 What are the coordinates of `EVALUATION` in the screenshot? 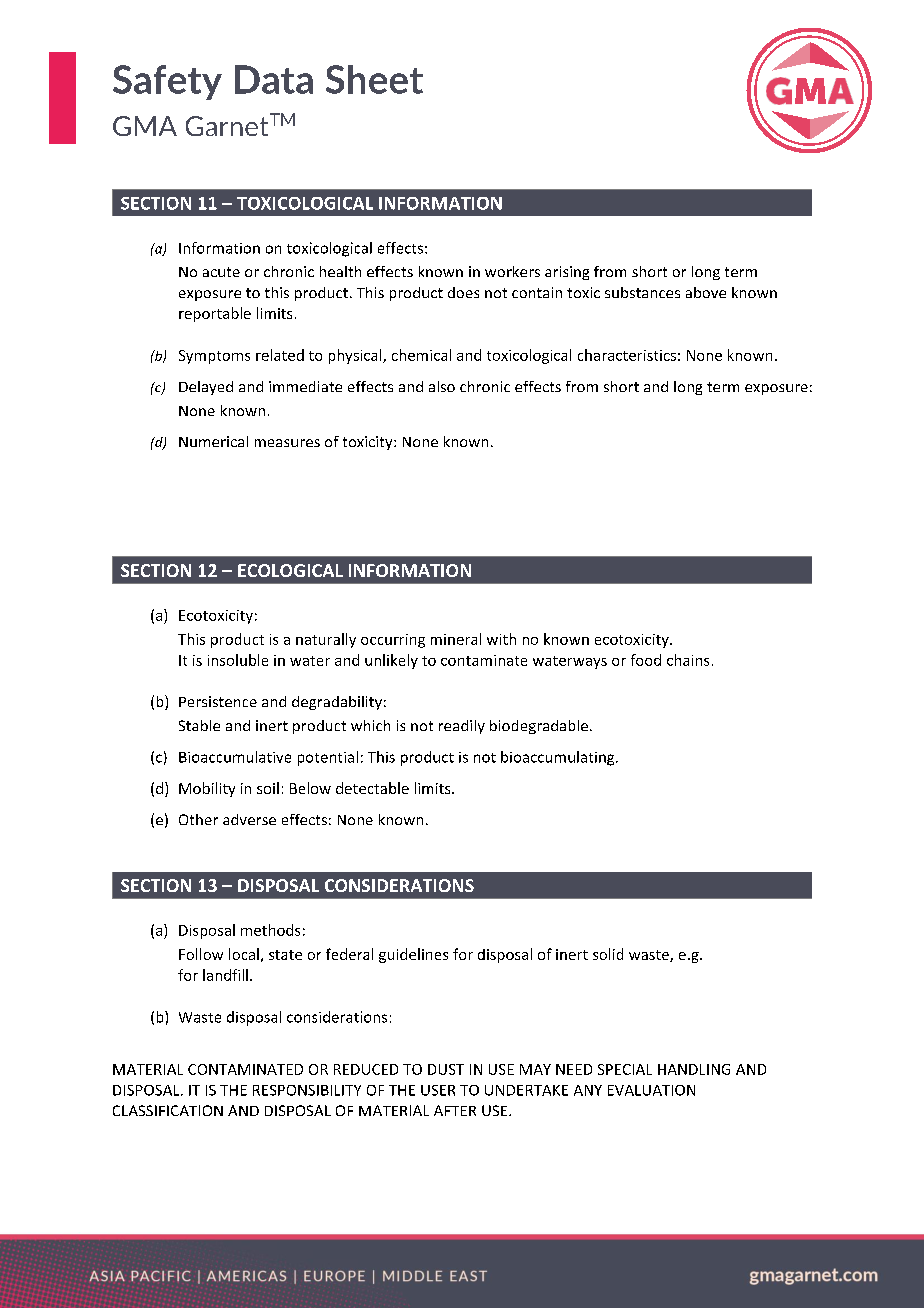 It's located at (651, 1090).
